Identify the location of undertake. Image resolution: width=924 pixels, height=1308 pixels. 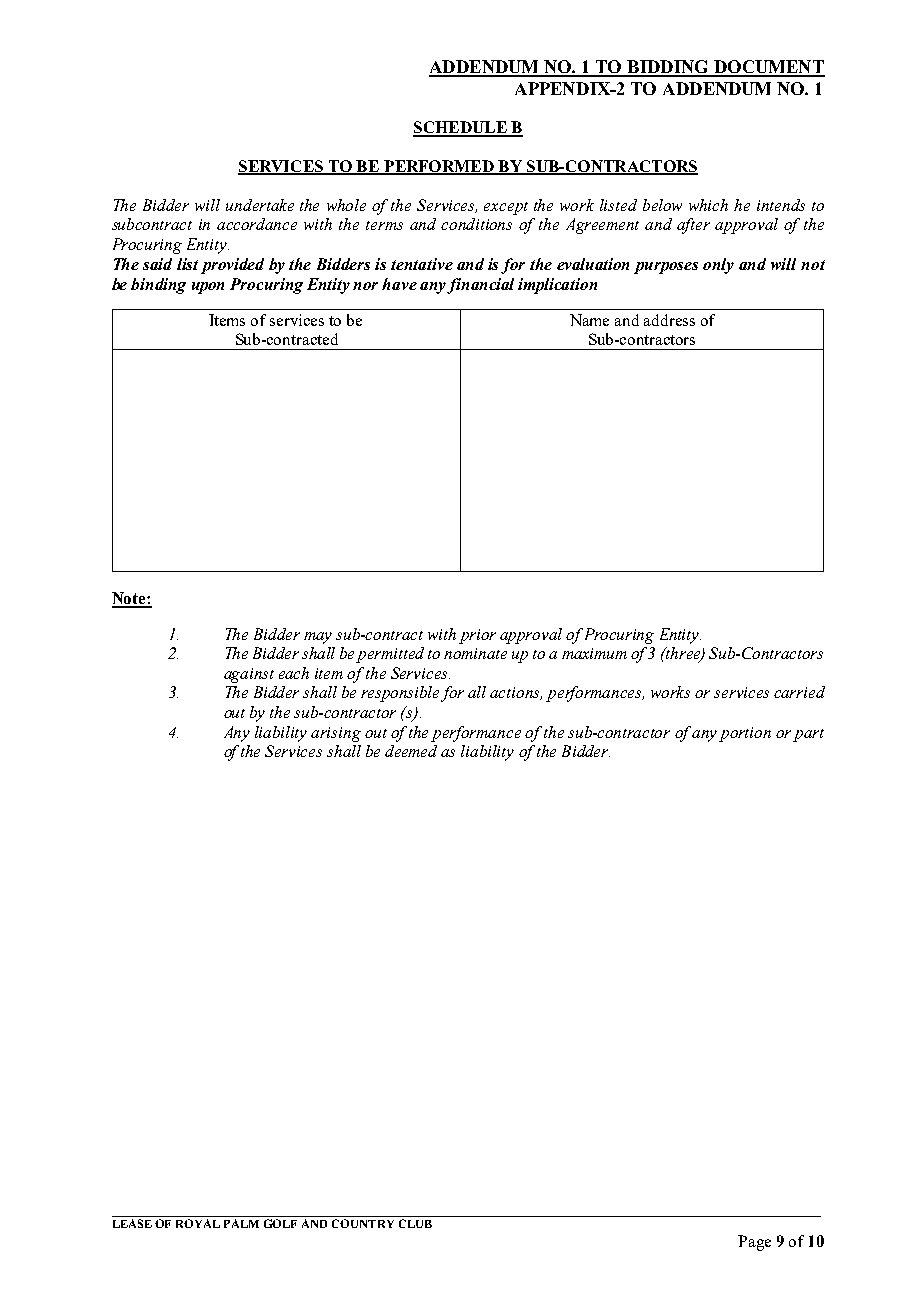
(260, 205).
